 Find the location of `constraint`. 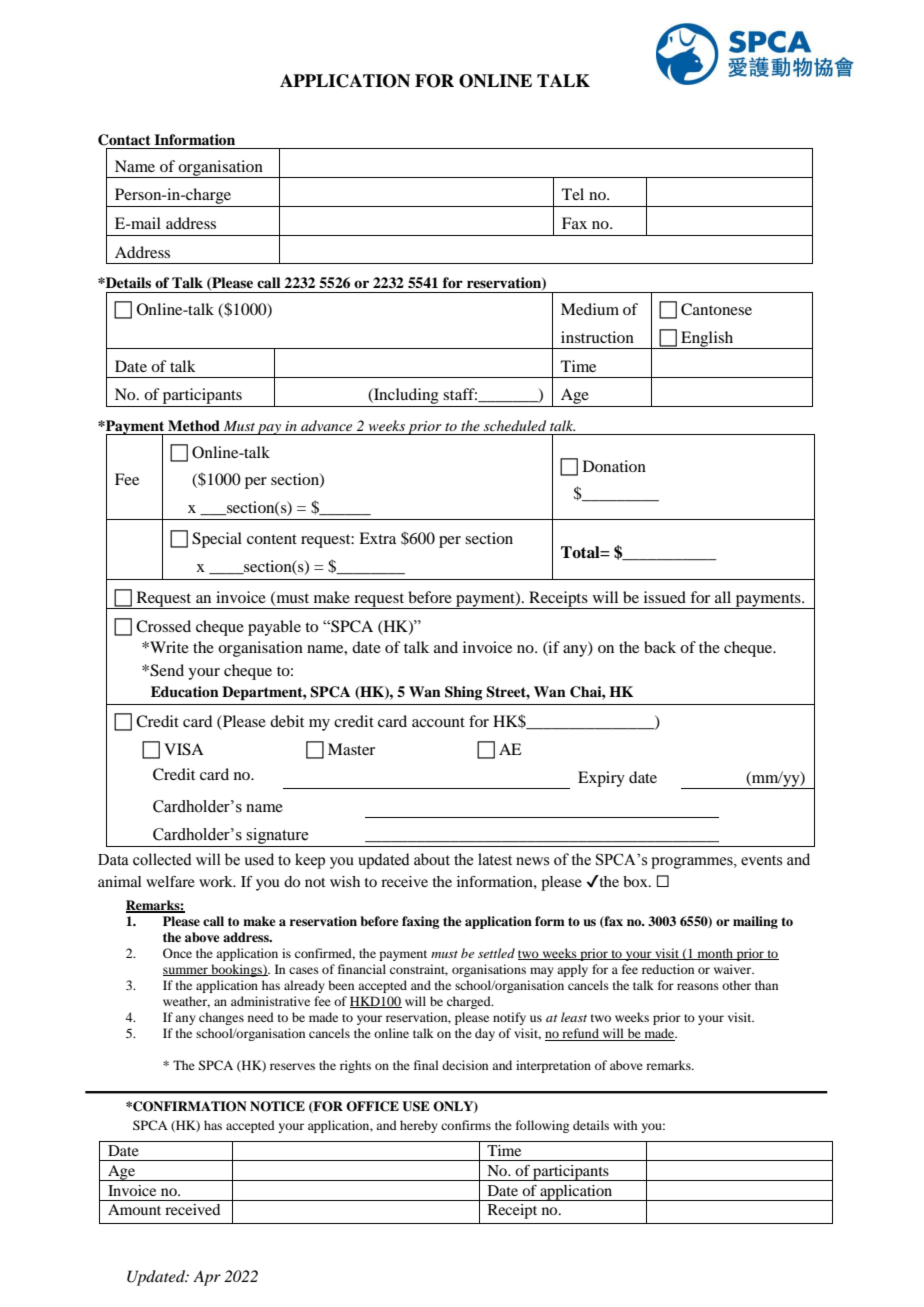

constraint is located at coordinates (419, 970).
